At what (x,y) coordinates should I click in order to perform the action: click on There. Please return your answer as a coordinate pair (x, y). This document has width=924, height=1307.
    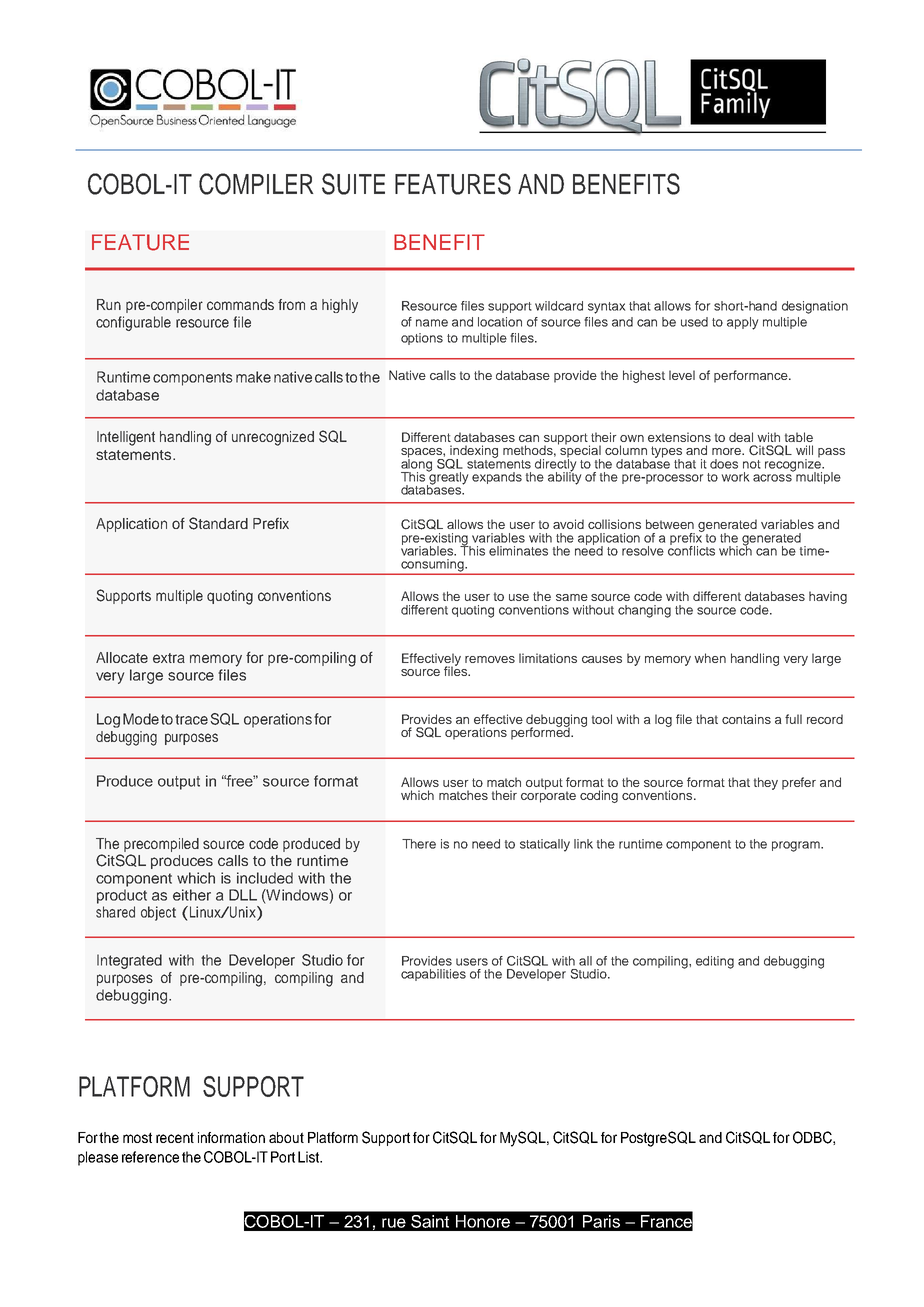
    Looking at the image, I should click on (419, 844).
